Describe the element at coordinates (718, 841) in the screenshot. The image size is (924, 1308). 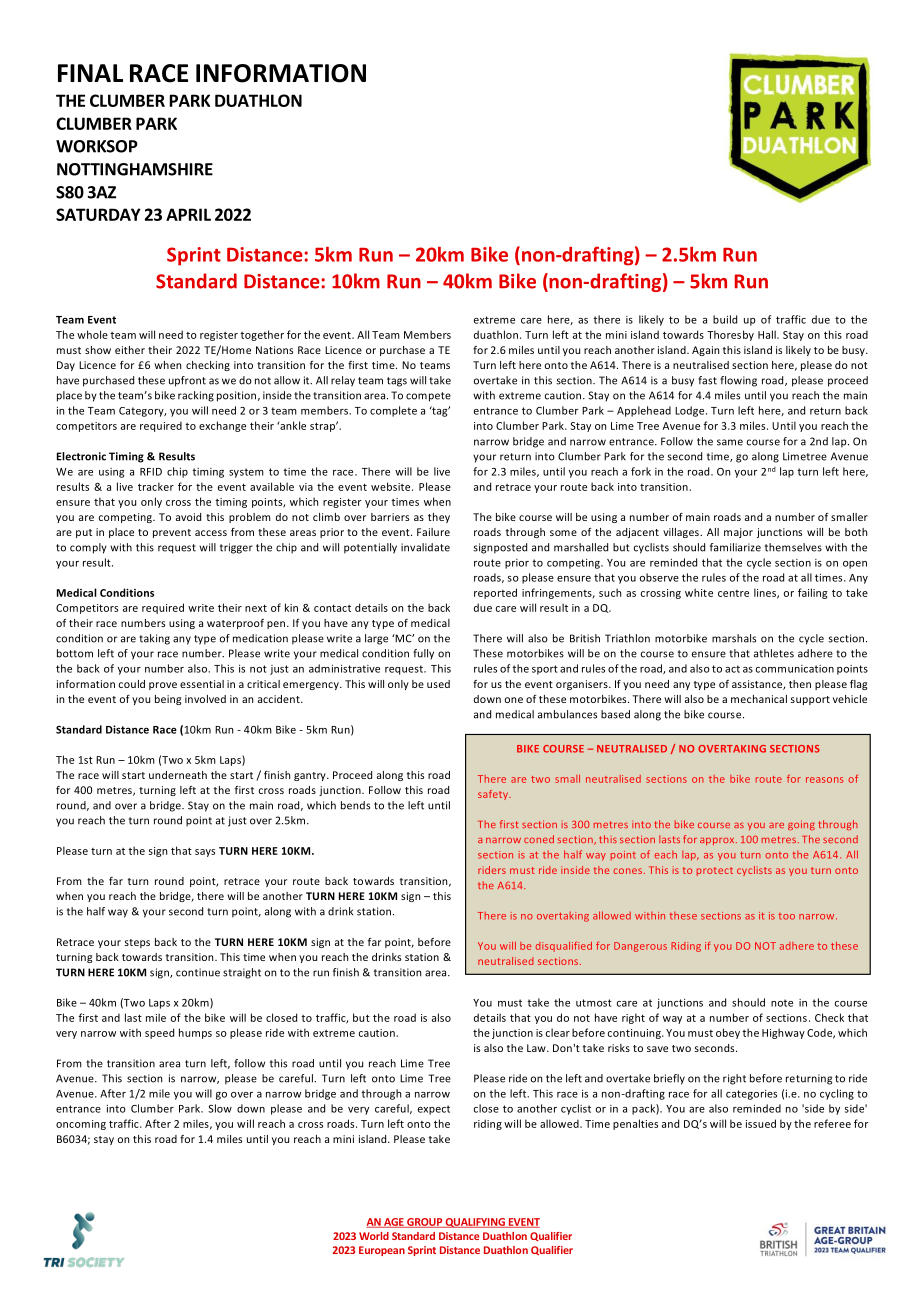
I see `approx` at that location.
